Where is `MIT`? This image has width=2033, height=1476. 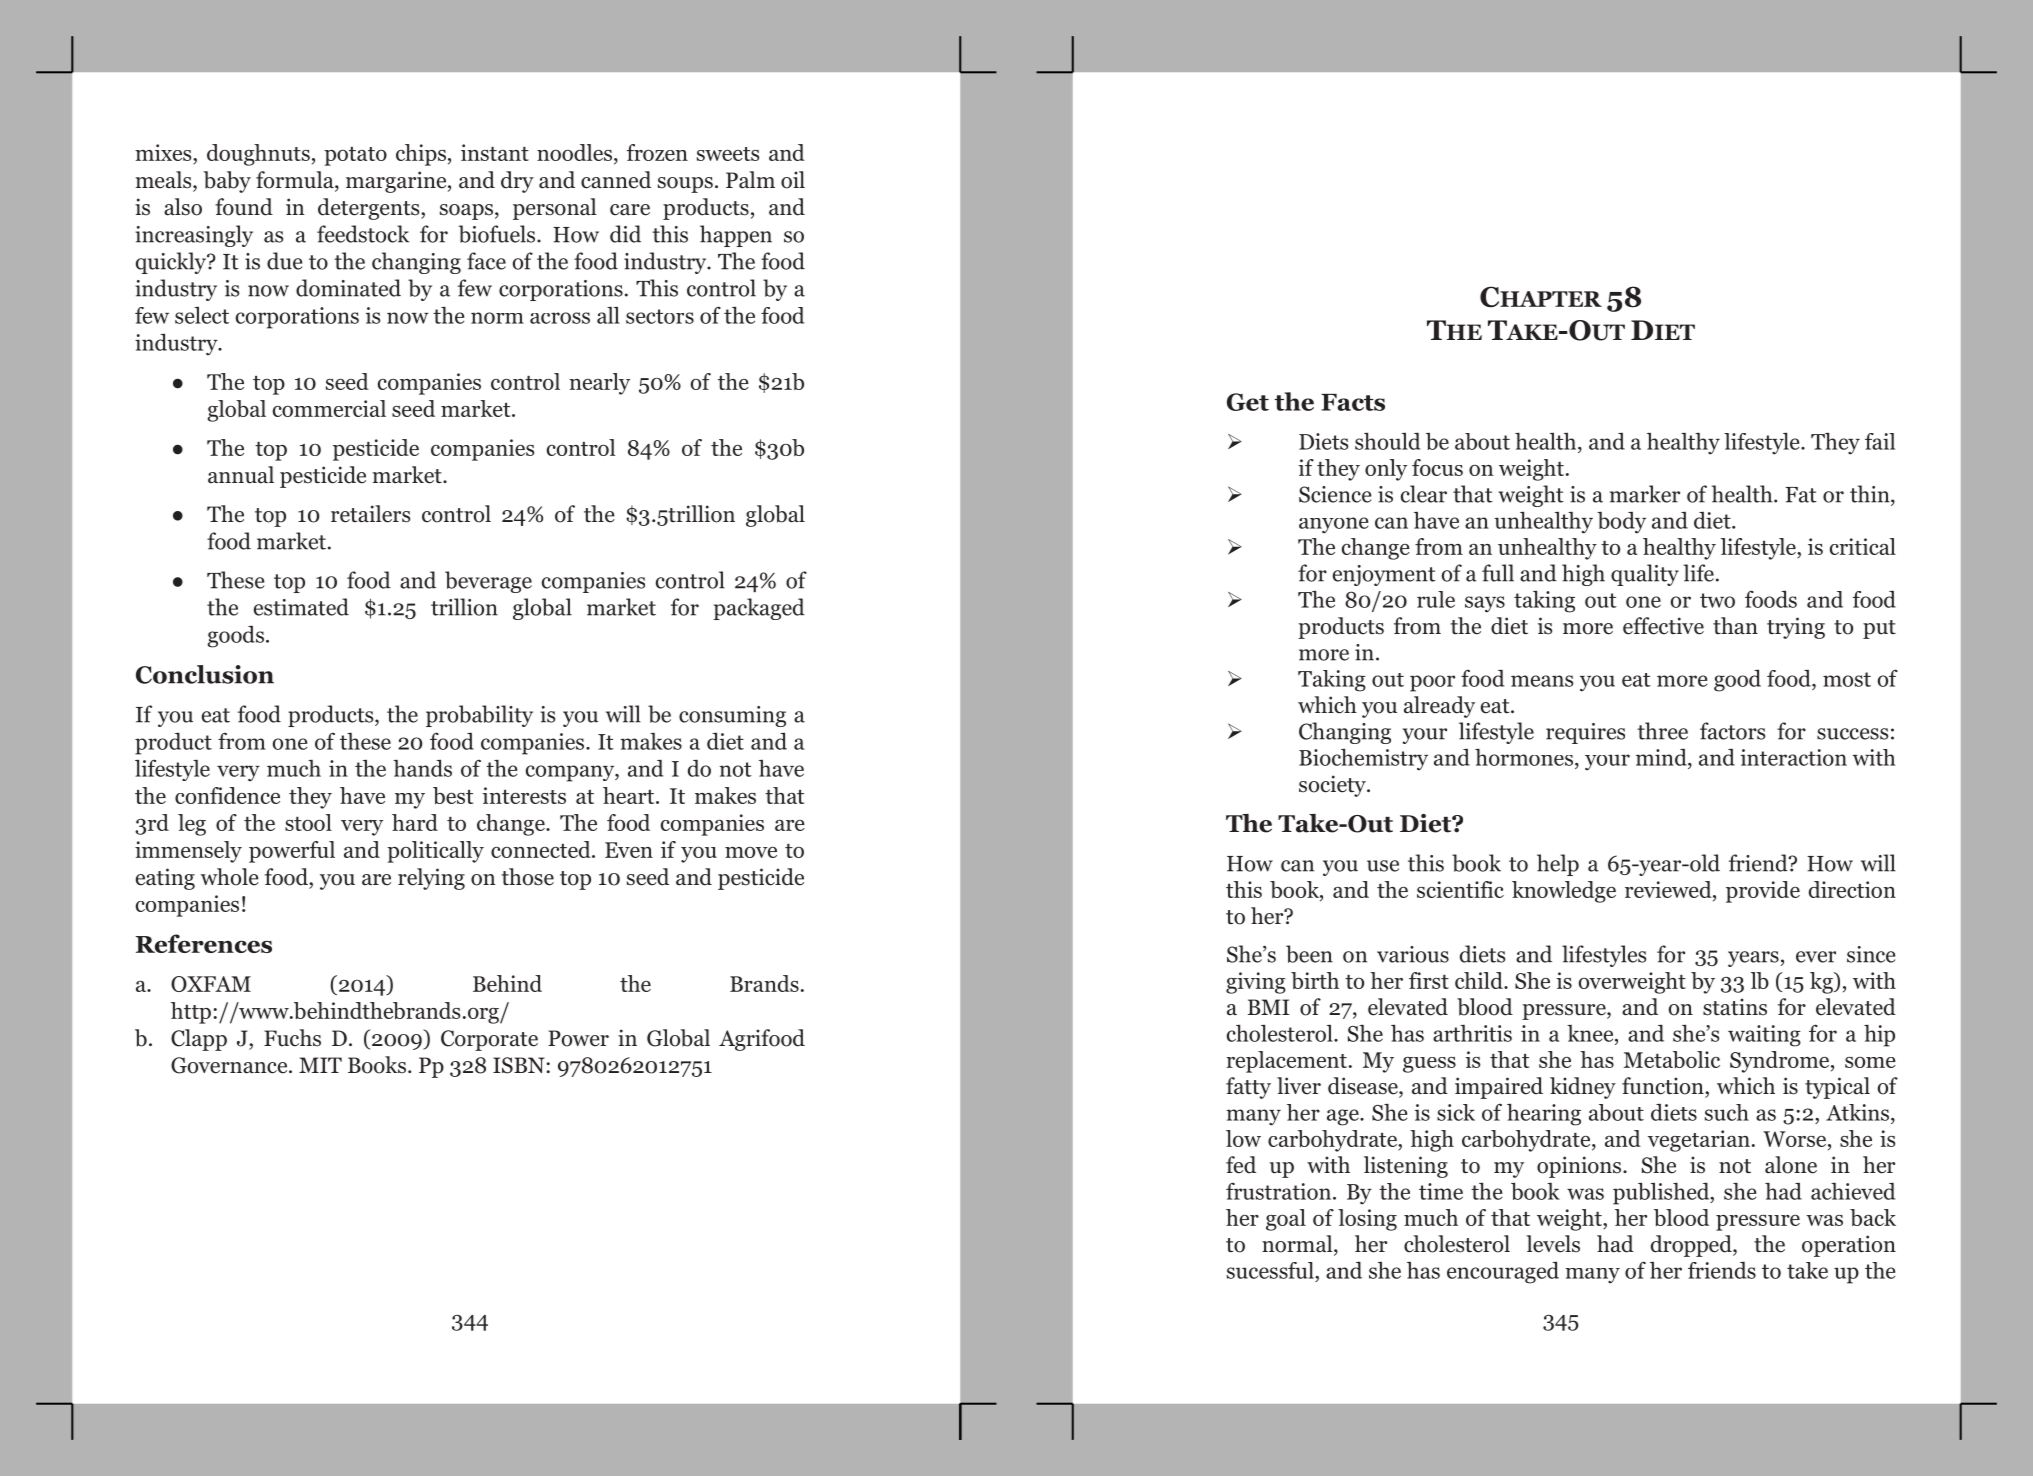 MIT is located at coordinates (320, 1065).
